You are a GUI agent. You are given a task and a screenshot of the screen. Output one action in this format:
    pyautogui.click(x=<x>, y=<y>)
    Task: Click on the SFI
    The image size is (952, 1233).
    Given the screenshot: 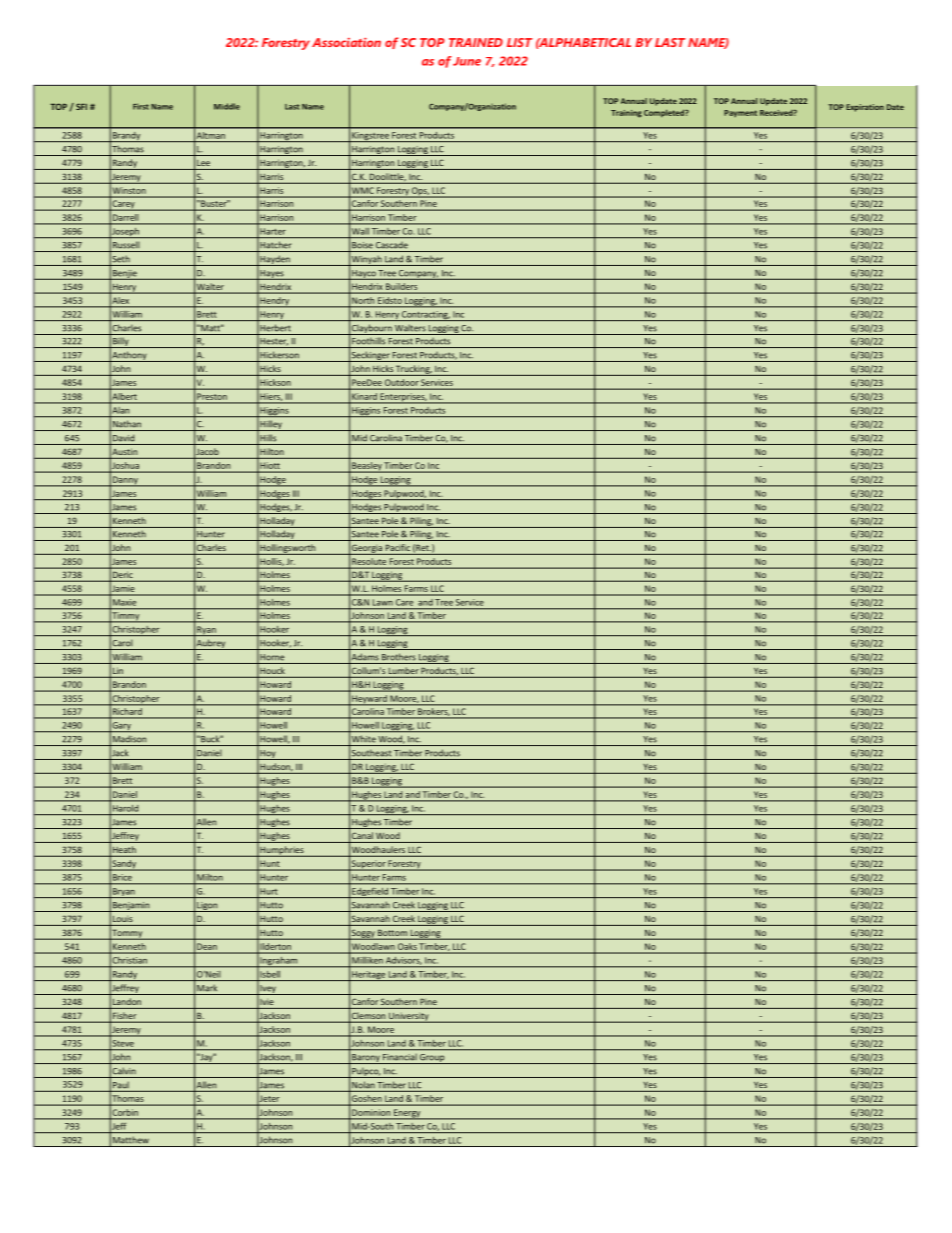 What is the action you would take?
    pyautogui.click(x=81, y=106)
